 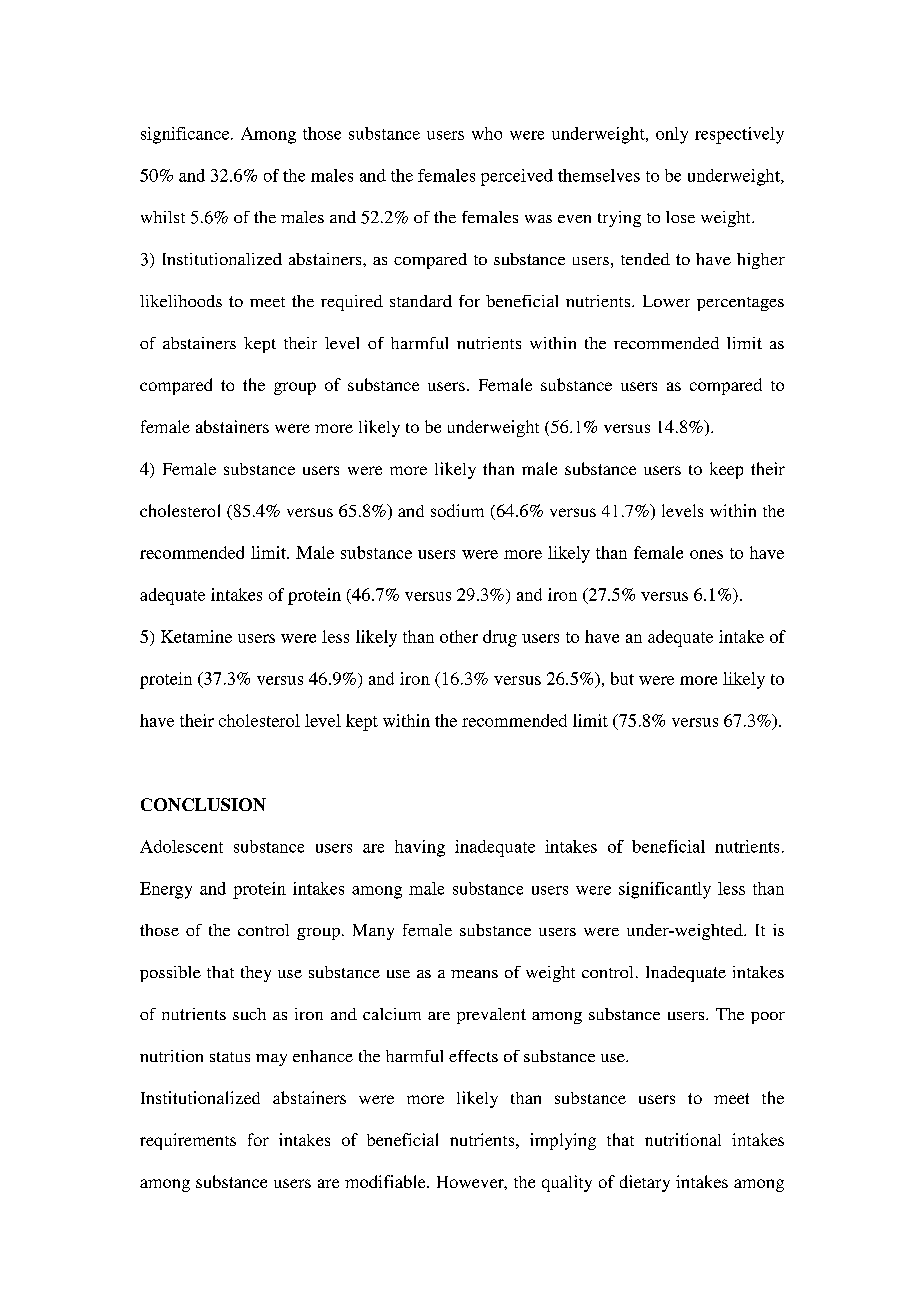 What do you see at coordinates (186, 135) in the screenshot?
I see `significance` at bounding box center [186, 135].
